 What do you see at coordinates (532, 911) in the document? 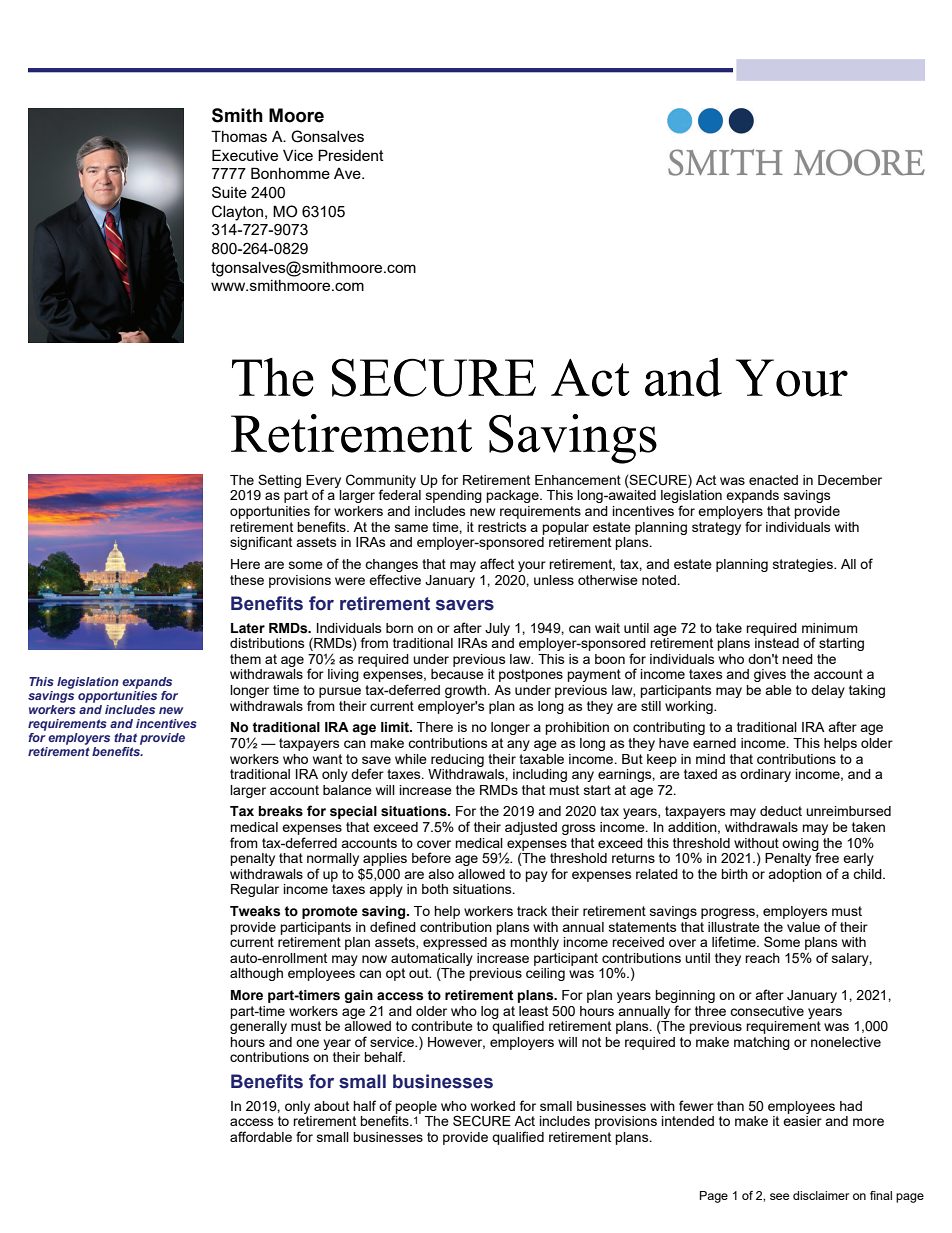
I see `track` at bounding box center [532, 911].
